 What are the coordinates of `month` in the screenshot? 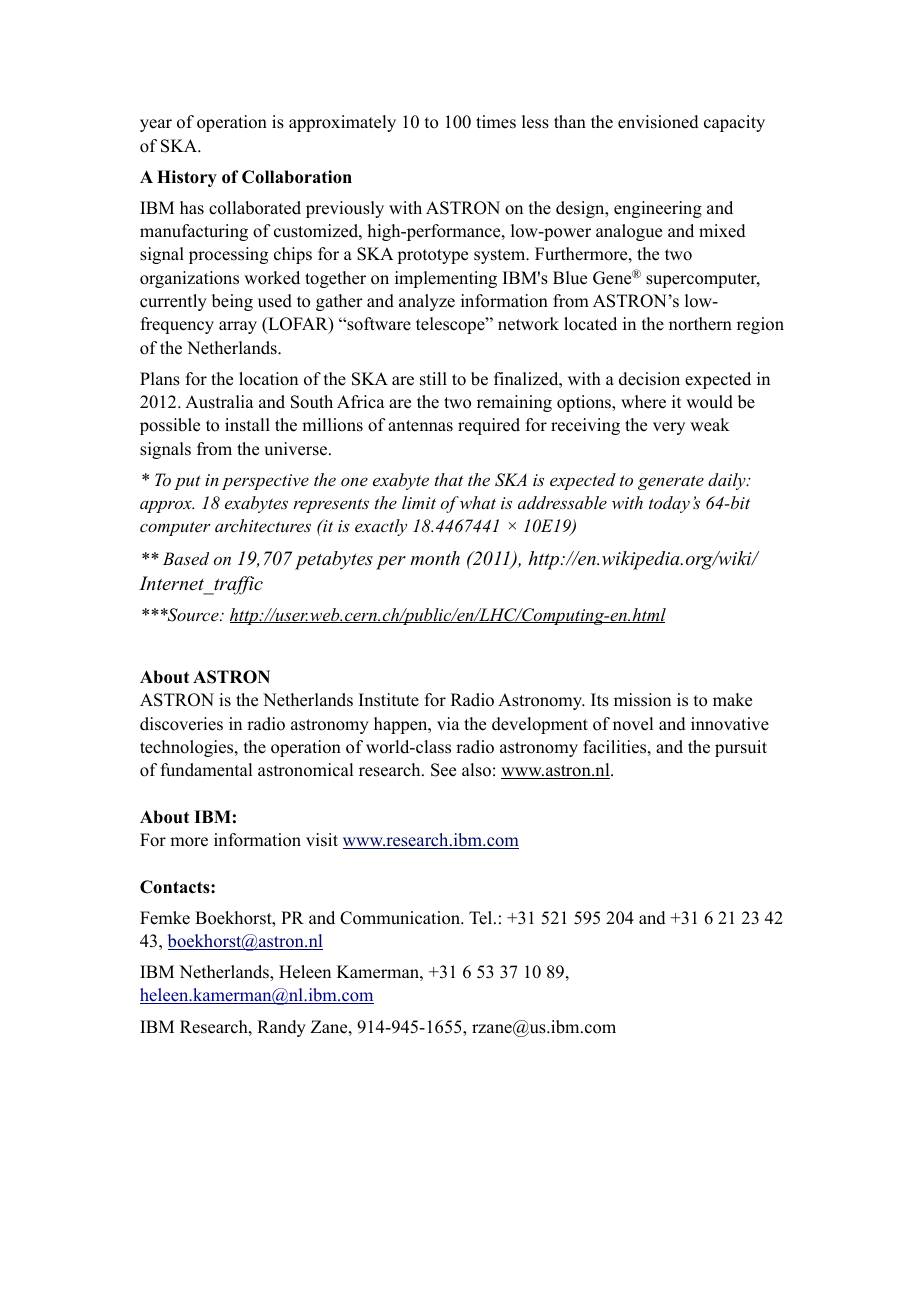 It's located at (435, 558).
